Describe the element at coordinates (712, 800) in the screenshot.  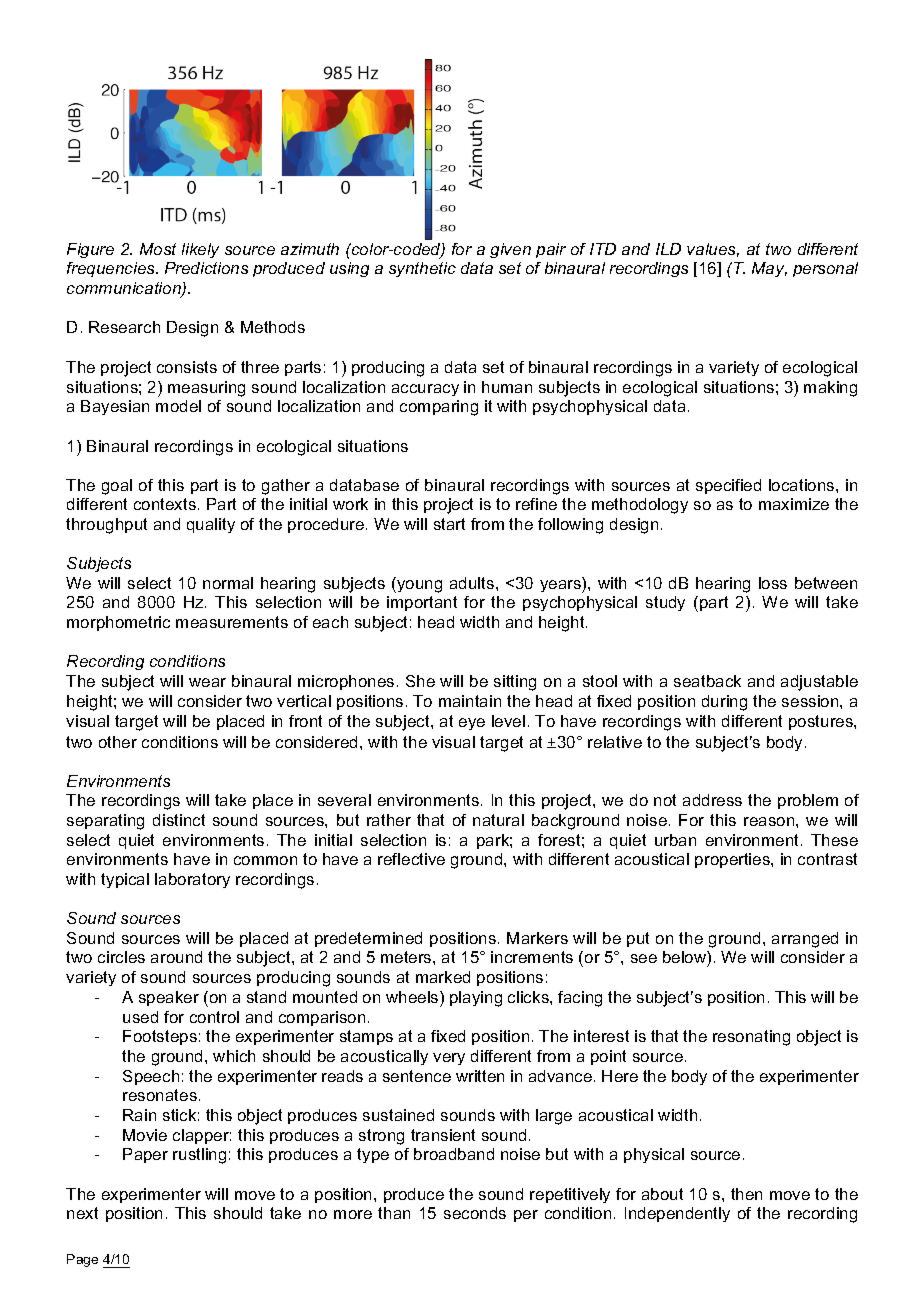
I see `address` at that location.
